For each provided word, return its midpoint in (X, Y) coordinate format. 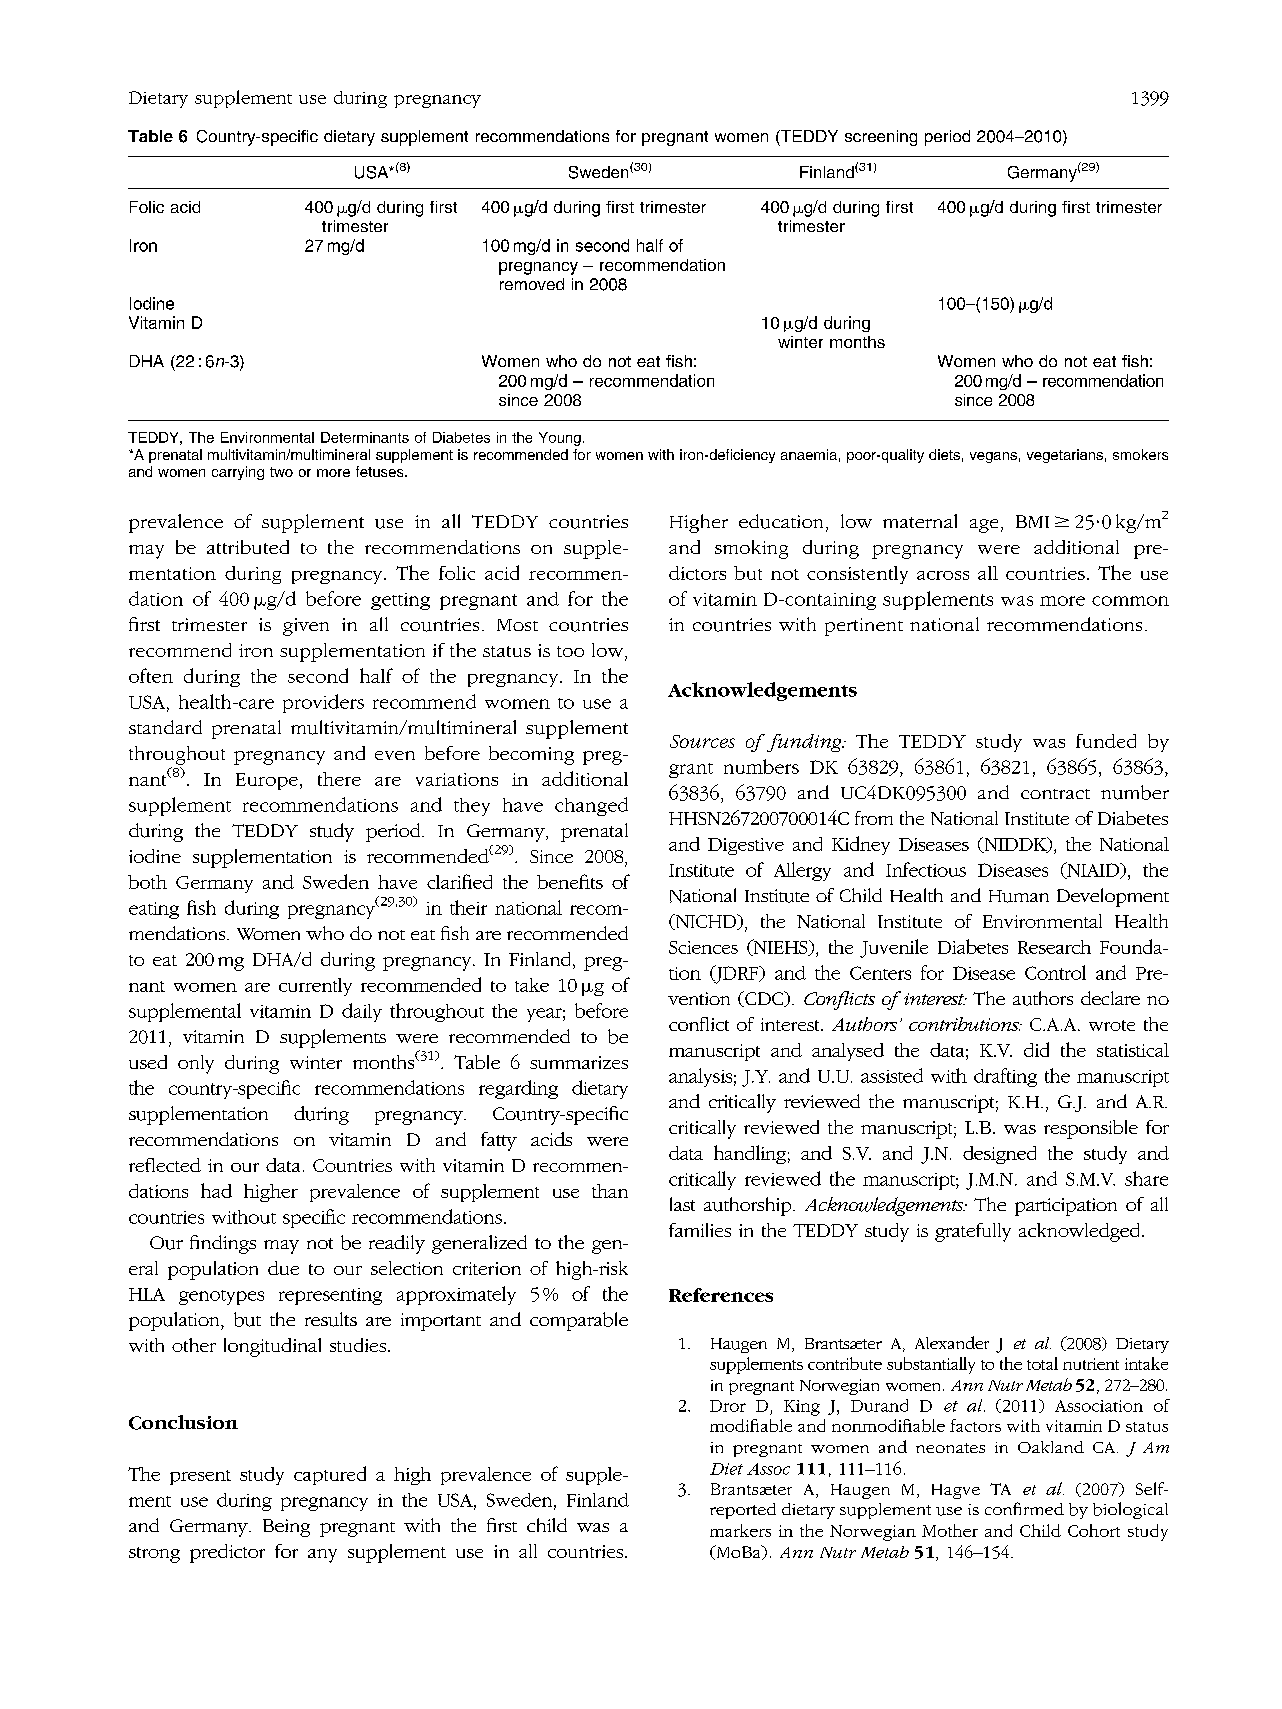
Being (286, 1528)
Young (560, 439)
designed (999, 1155)
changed (591, 806)
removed (532, 284)
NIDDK (1015, 845)
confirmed (1024, 1508)
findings (223, 1244)
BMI (1032, 521)
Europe (267, 781)
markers (740, 1530)
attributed (248, 547)
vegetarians (1065, 456)
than (610, 1191)
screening (881, 138)
